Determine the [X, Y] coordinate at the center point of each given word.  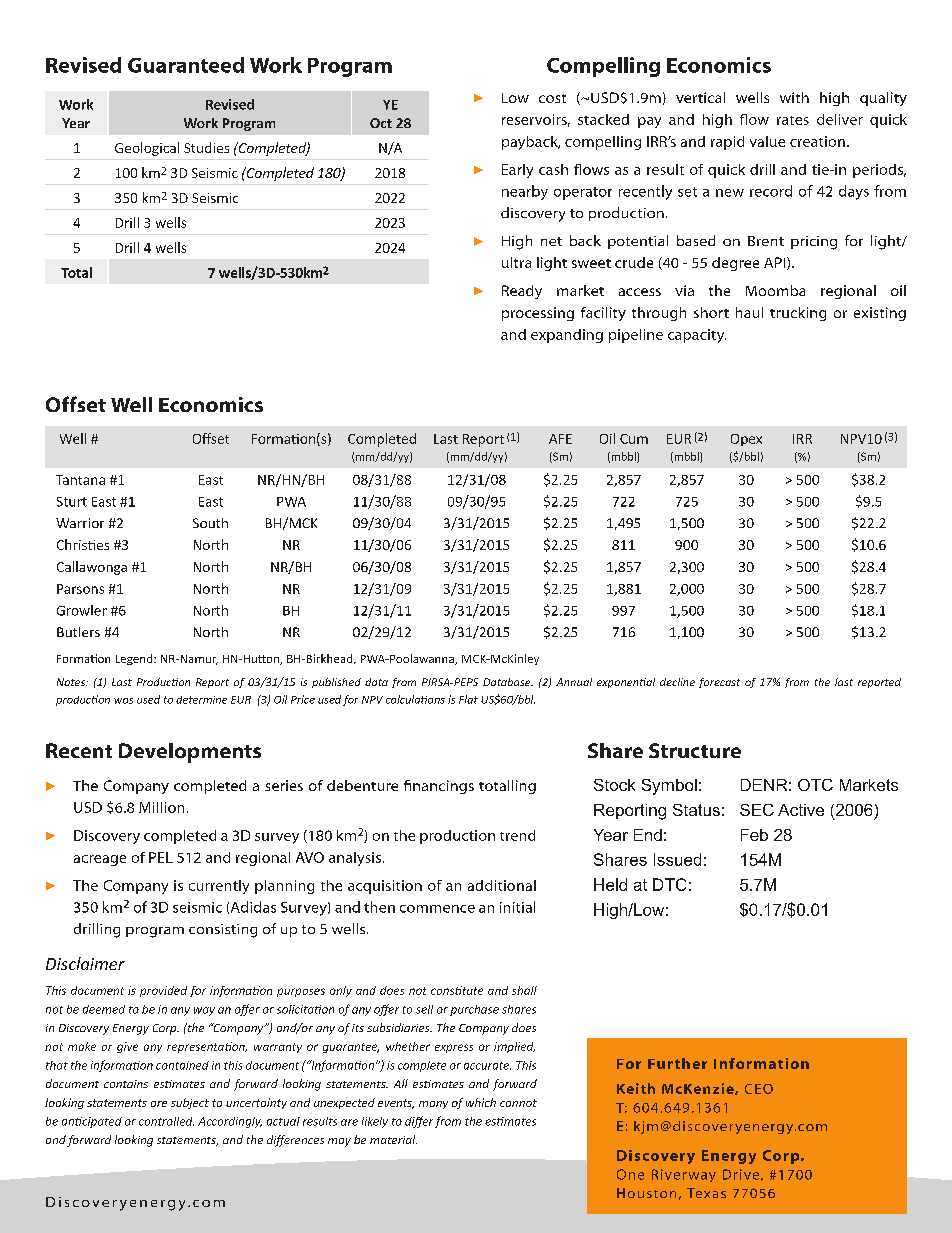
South [210, 523]
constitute [457, 990]
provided [163, 991]
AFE [560, 439]
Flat [468, 699]
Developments [190, 753]
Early [517, 171]
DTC [669, 884]
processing [538, 314]
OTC [815, 785]
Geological [147, 149]
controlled [166, 1121]
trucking [798, 314]
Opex [746, 440]
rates [793, 120]
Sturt [72, 502]
